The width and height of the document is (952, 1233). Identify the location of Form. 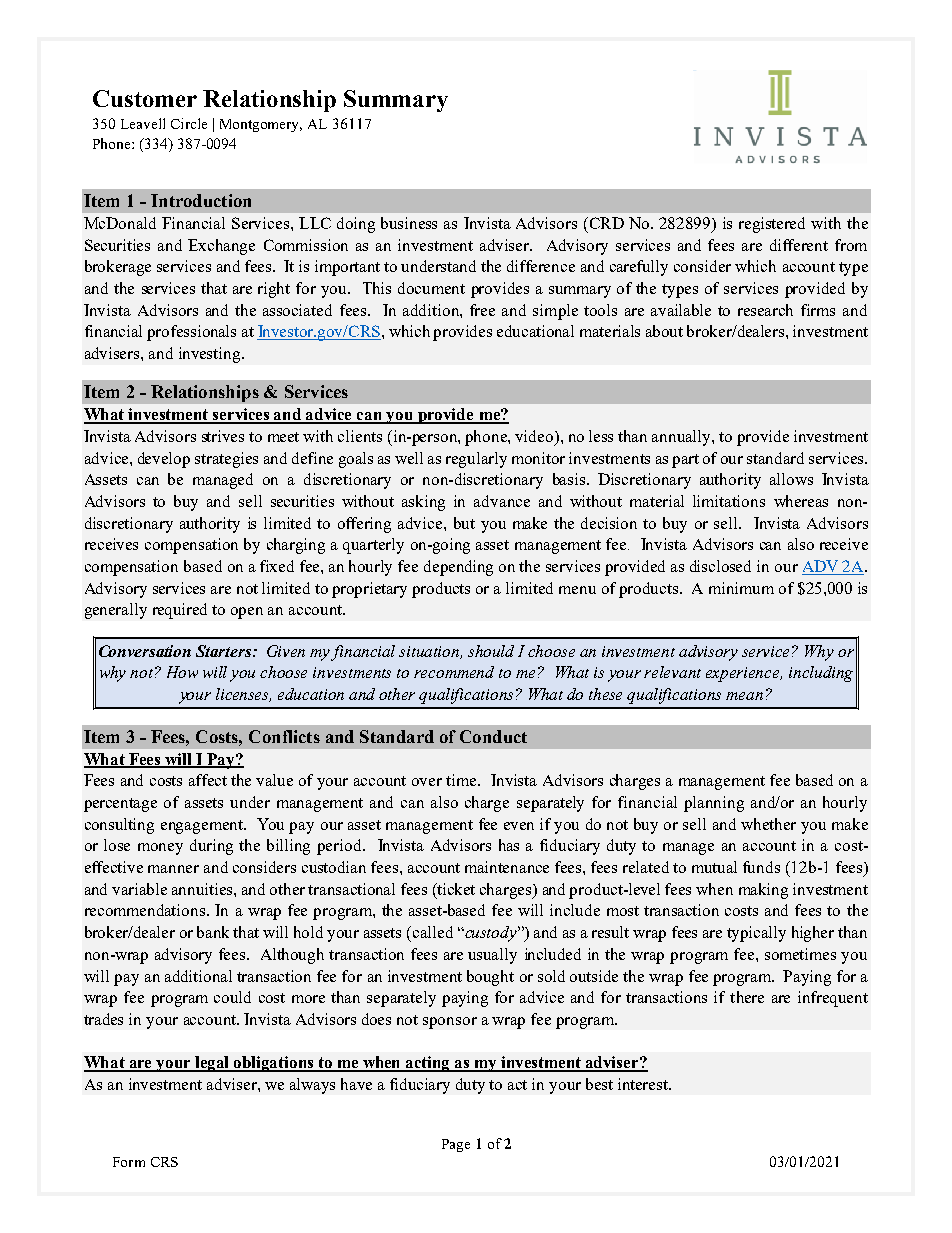
(129, 1162).
